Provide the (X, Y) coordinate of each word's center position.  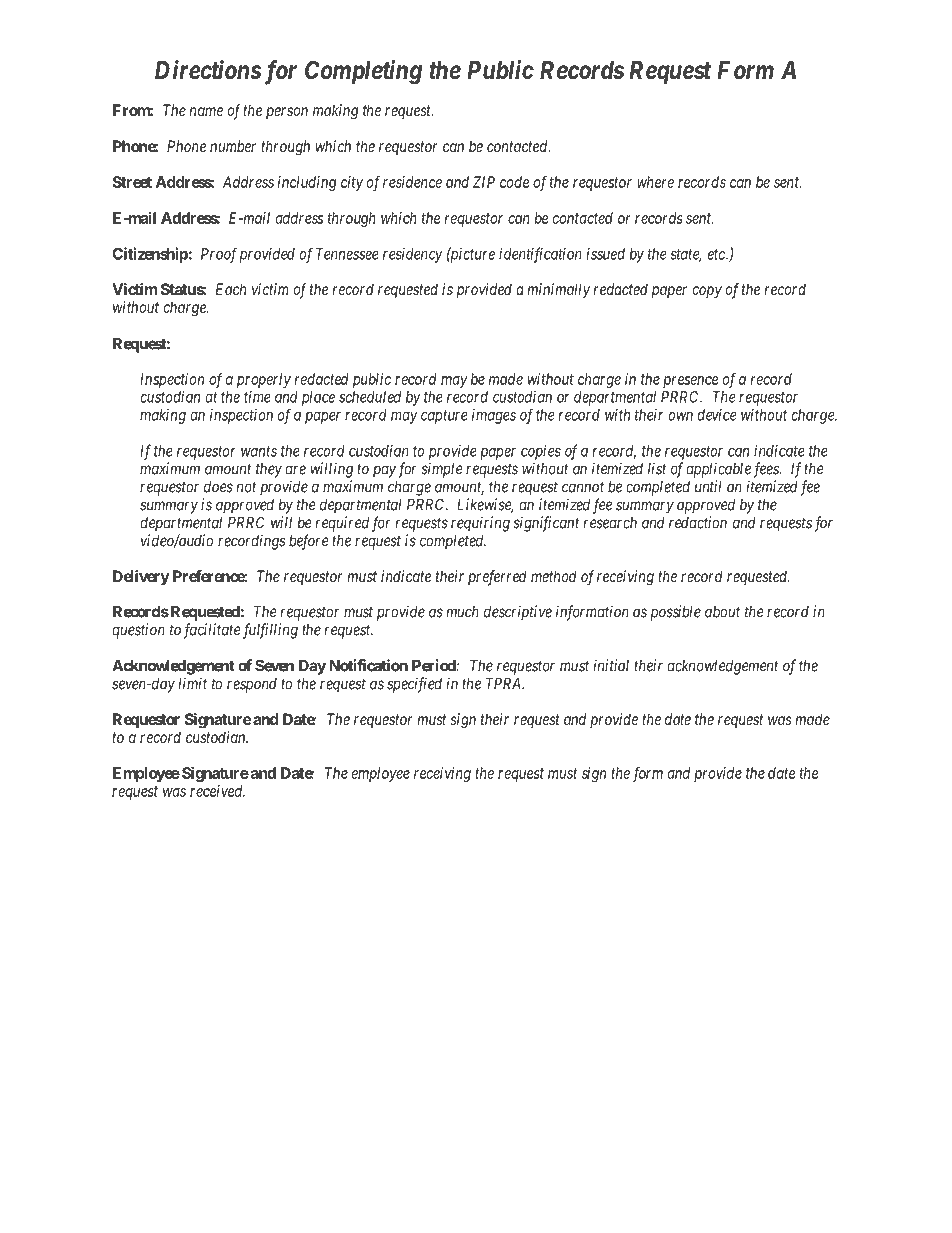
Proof (219, 255)
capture (444, 417)
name (206, 111)
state (686, 255)
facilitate (212, 631)
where (655, 182)
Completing (363, 72)
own (680, 416)
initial (611, 665)
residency (413, 255)
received (217, 791)
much (462, 612)
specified (414, 685)
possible (676, 613)
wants (259, 451)
